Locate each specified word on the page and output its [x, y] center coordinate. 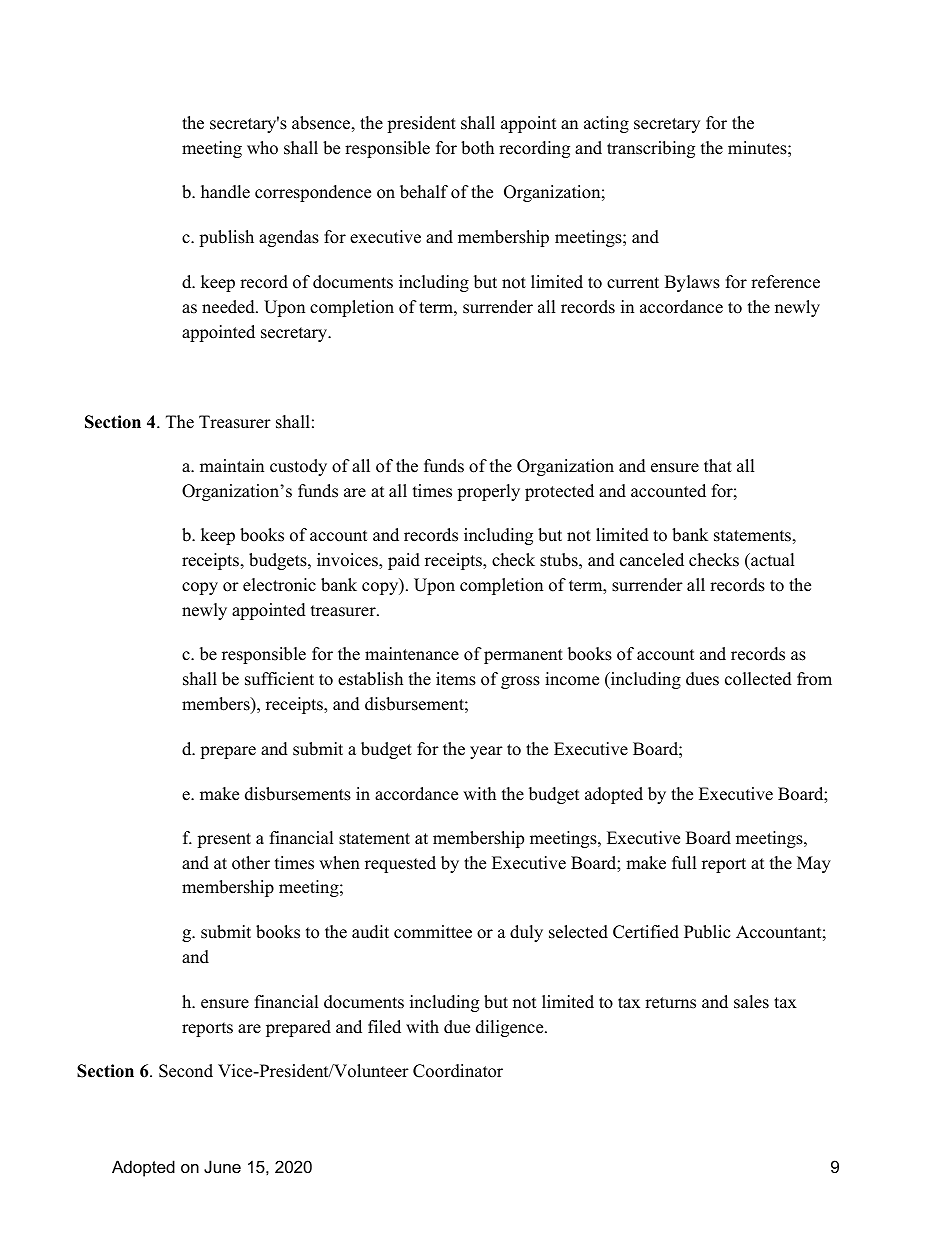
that [718, 465]
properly [488, 492]
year [486, 752]
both [477, 148]
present [224, 840]
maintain [232, 465]
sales [751, 1002]
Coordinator [458, 1071]
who [262, 148]
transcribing [651, 149]
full [684, 863]
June [222, 1166]
